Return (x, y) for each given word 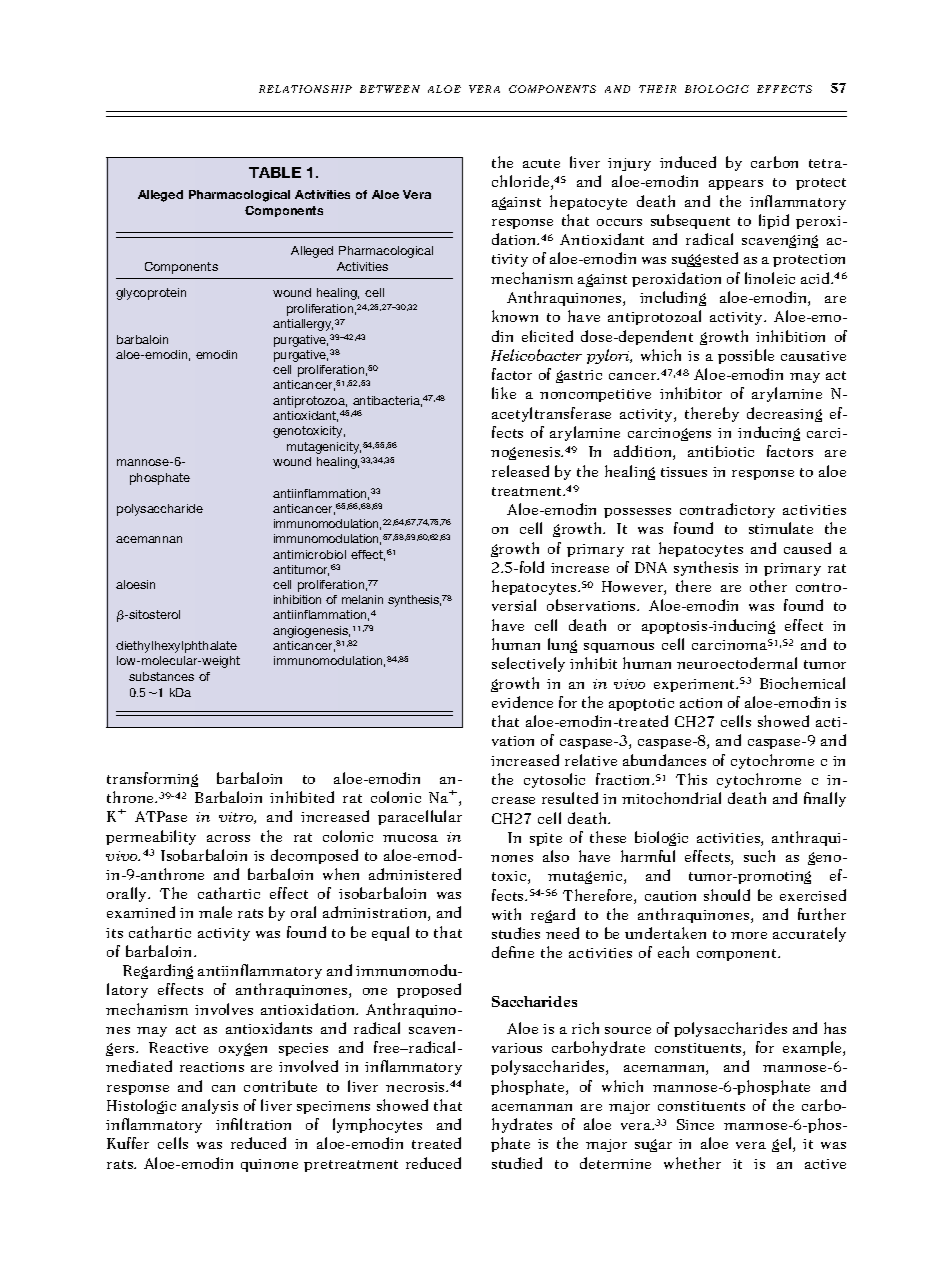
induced (688, 162)
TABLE (275, 172)
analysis (210, 1106)
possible (746, 356)
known (515, 316)
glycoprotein (151, 294)
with (506, 914)
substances (161, 676)
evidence (522, 702)
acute (541, 163)
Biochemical (802, 683)
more (749, 935)
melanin (362, 599)
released (520, 471)
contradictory (727, 510)
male (215, 912)
